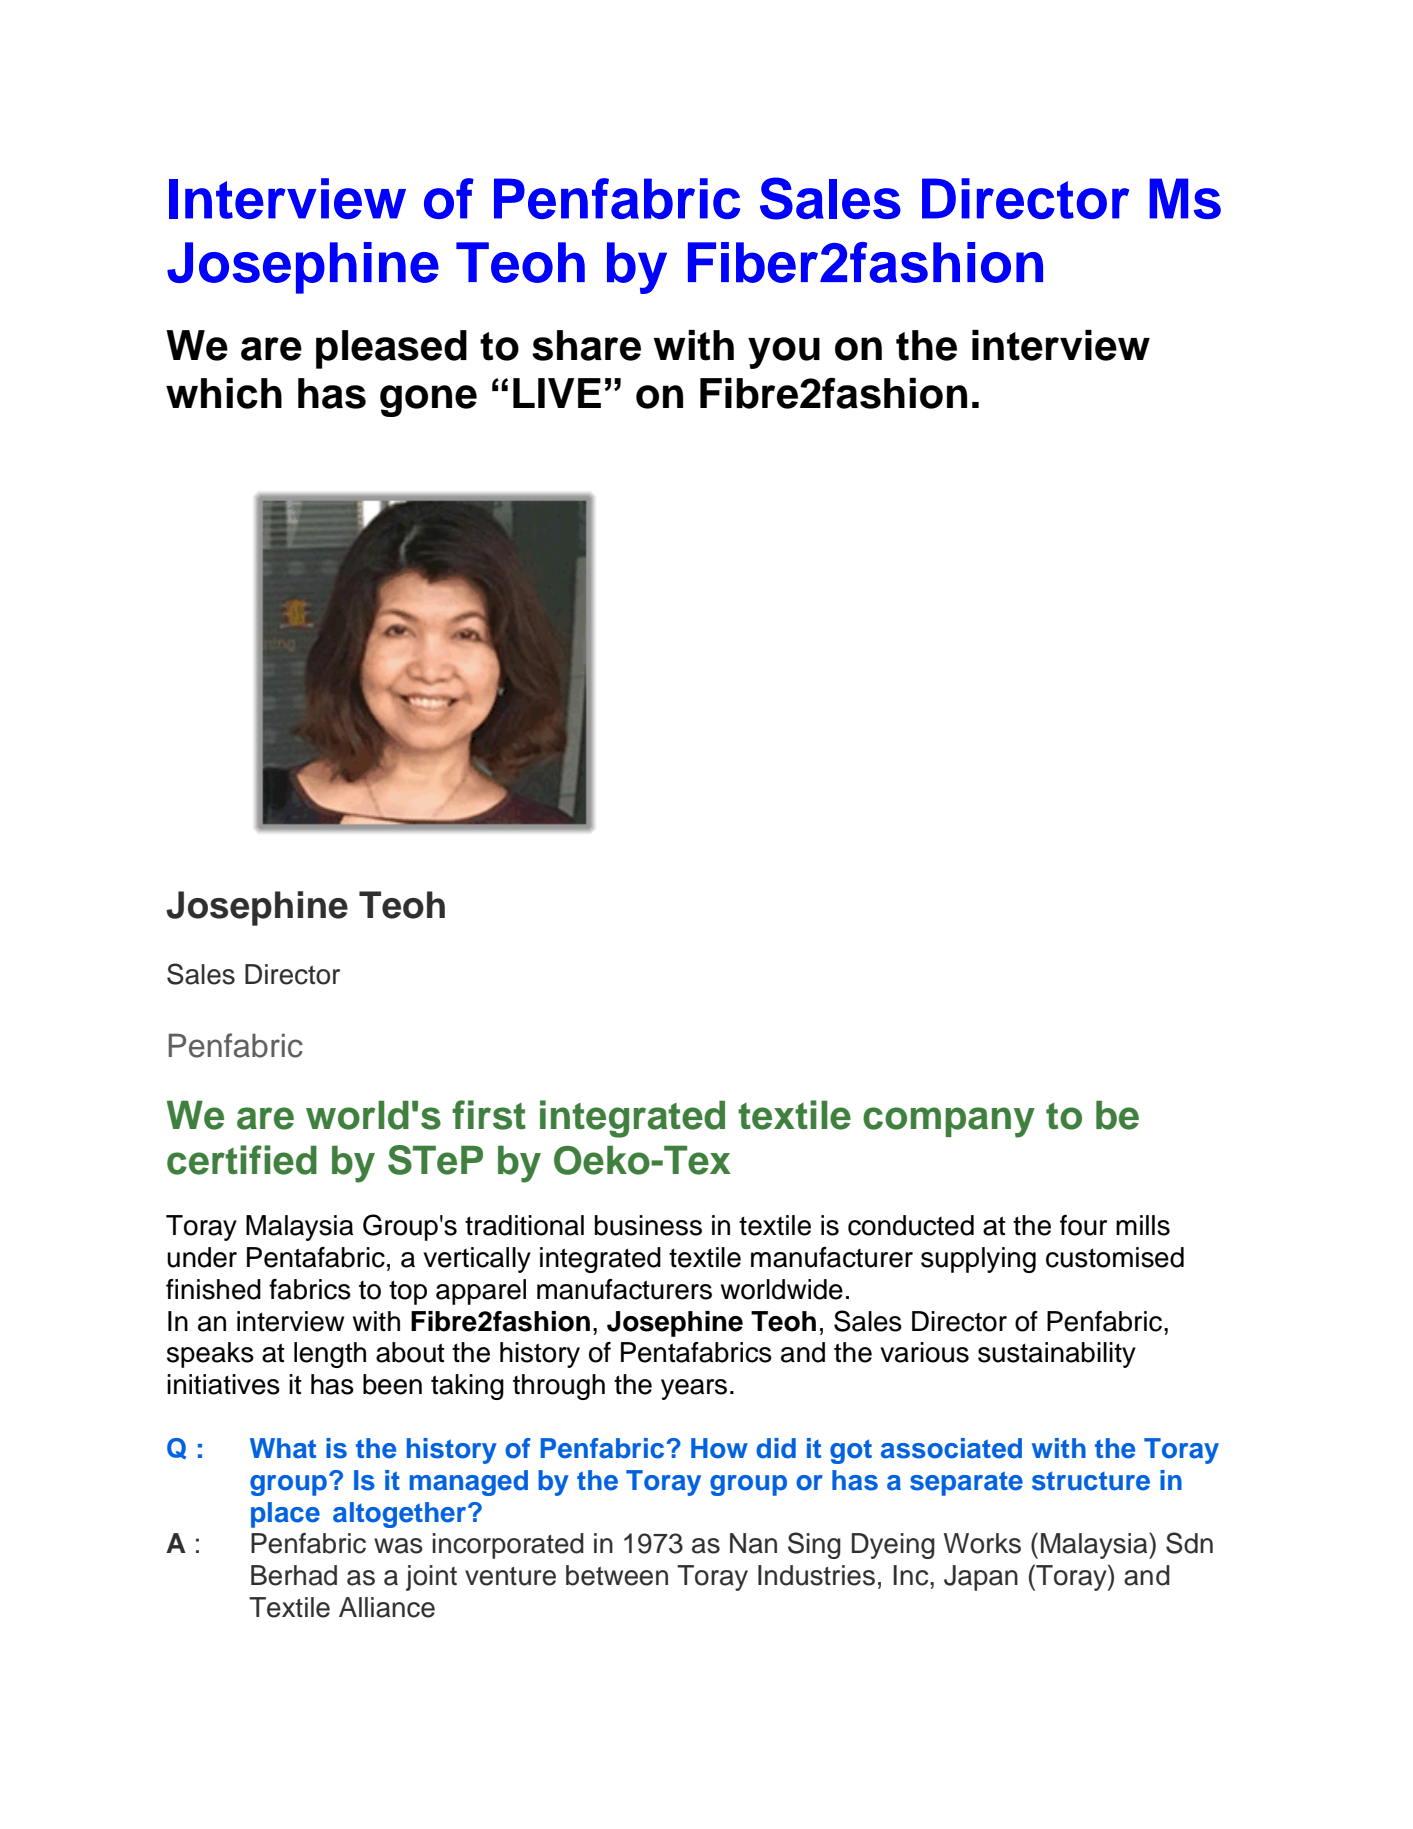  Describe the element at coordinates (981, 1578) in the screenshot. I see `Japan` at that location.
